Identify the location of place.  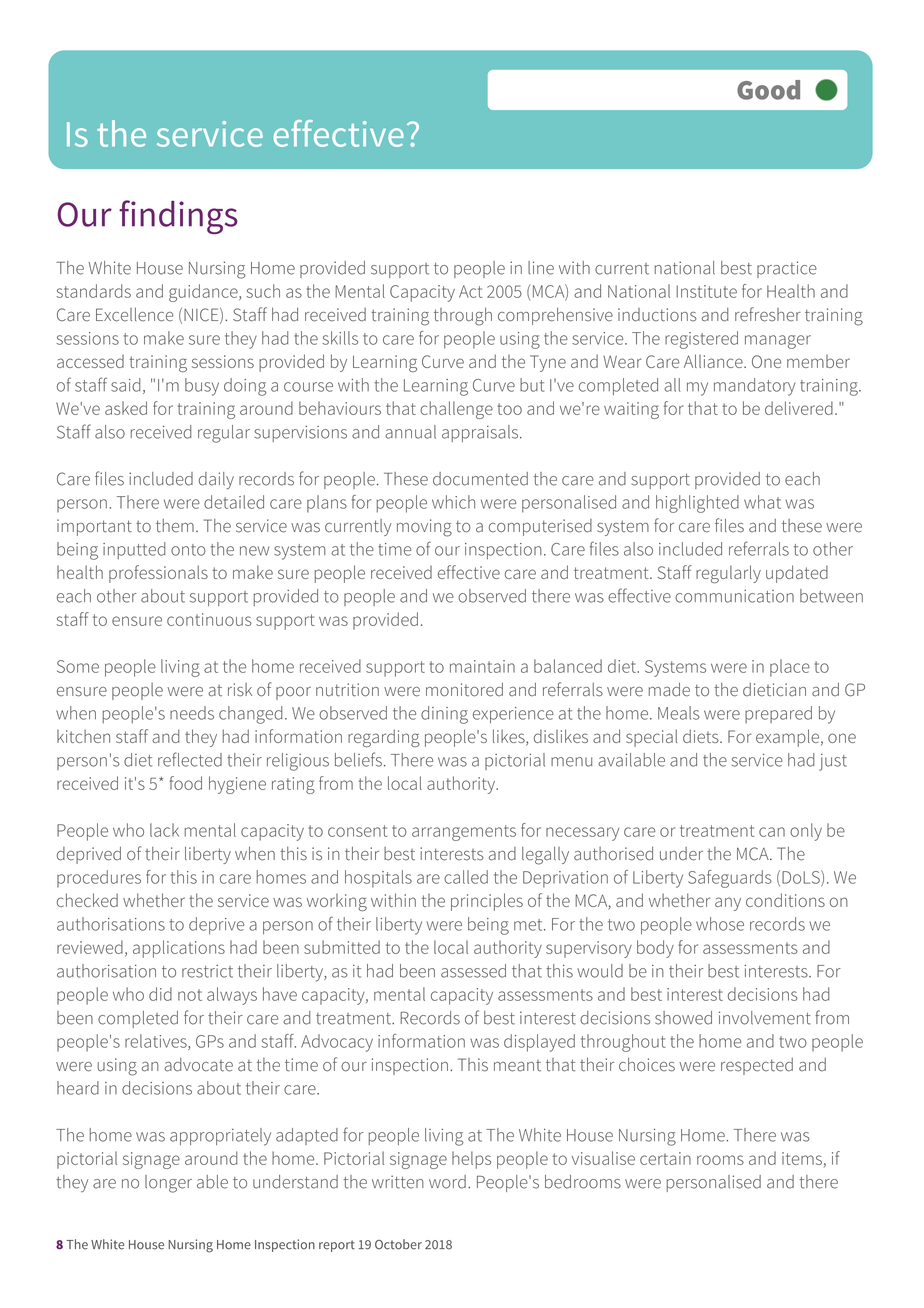
(790, 668).
